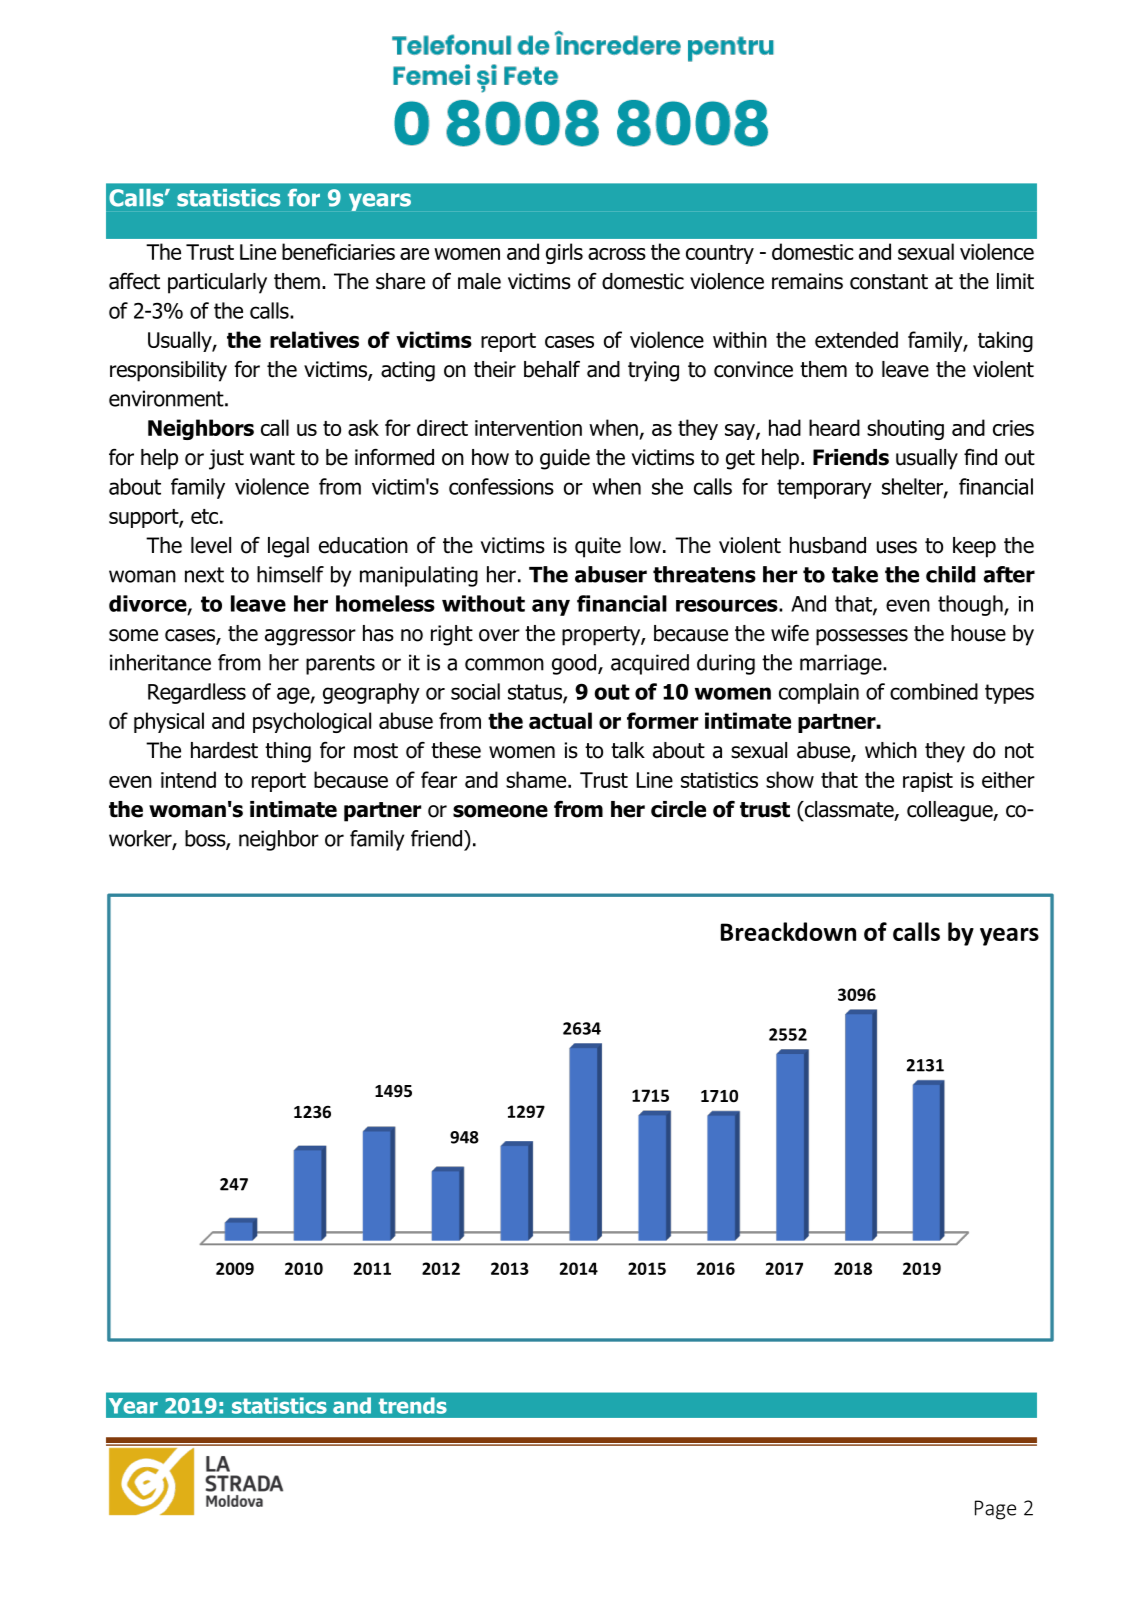 This screenshot has width=1143, height=1616. I want to click on constant, so click(889, 282).
